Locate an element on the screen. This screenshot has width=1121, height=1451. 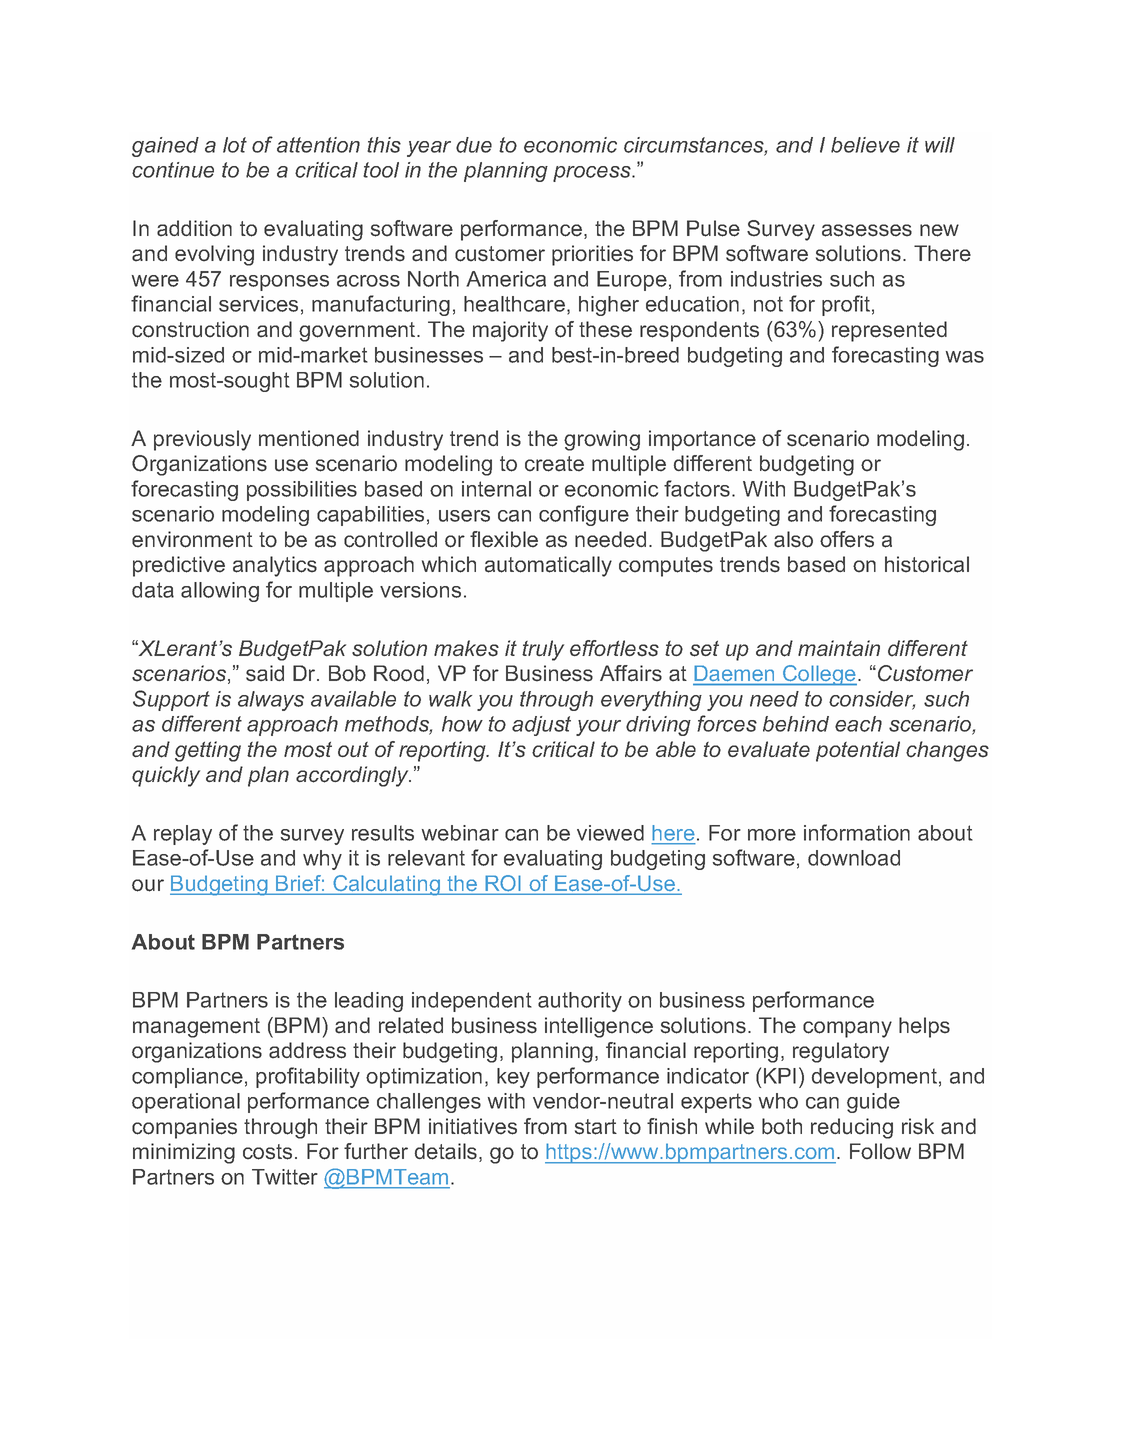
costs is located at coordinates (267, 1152).
